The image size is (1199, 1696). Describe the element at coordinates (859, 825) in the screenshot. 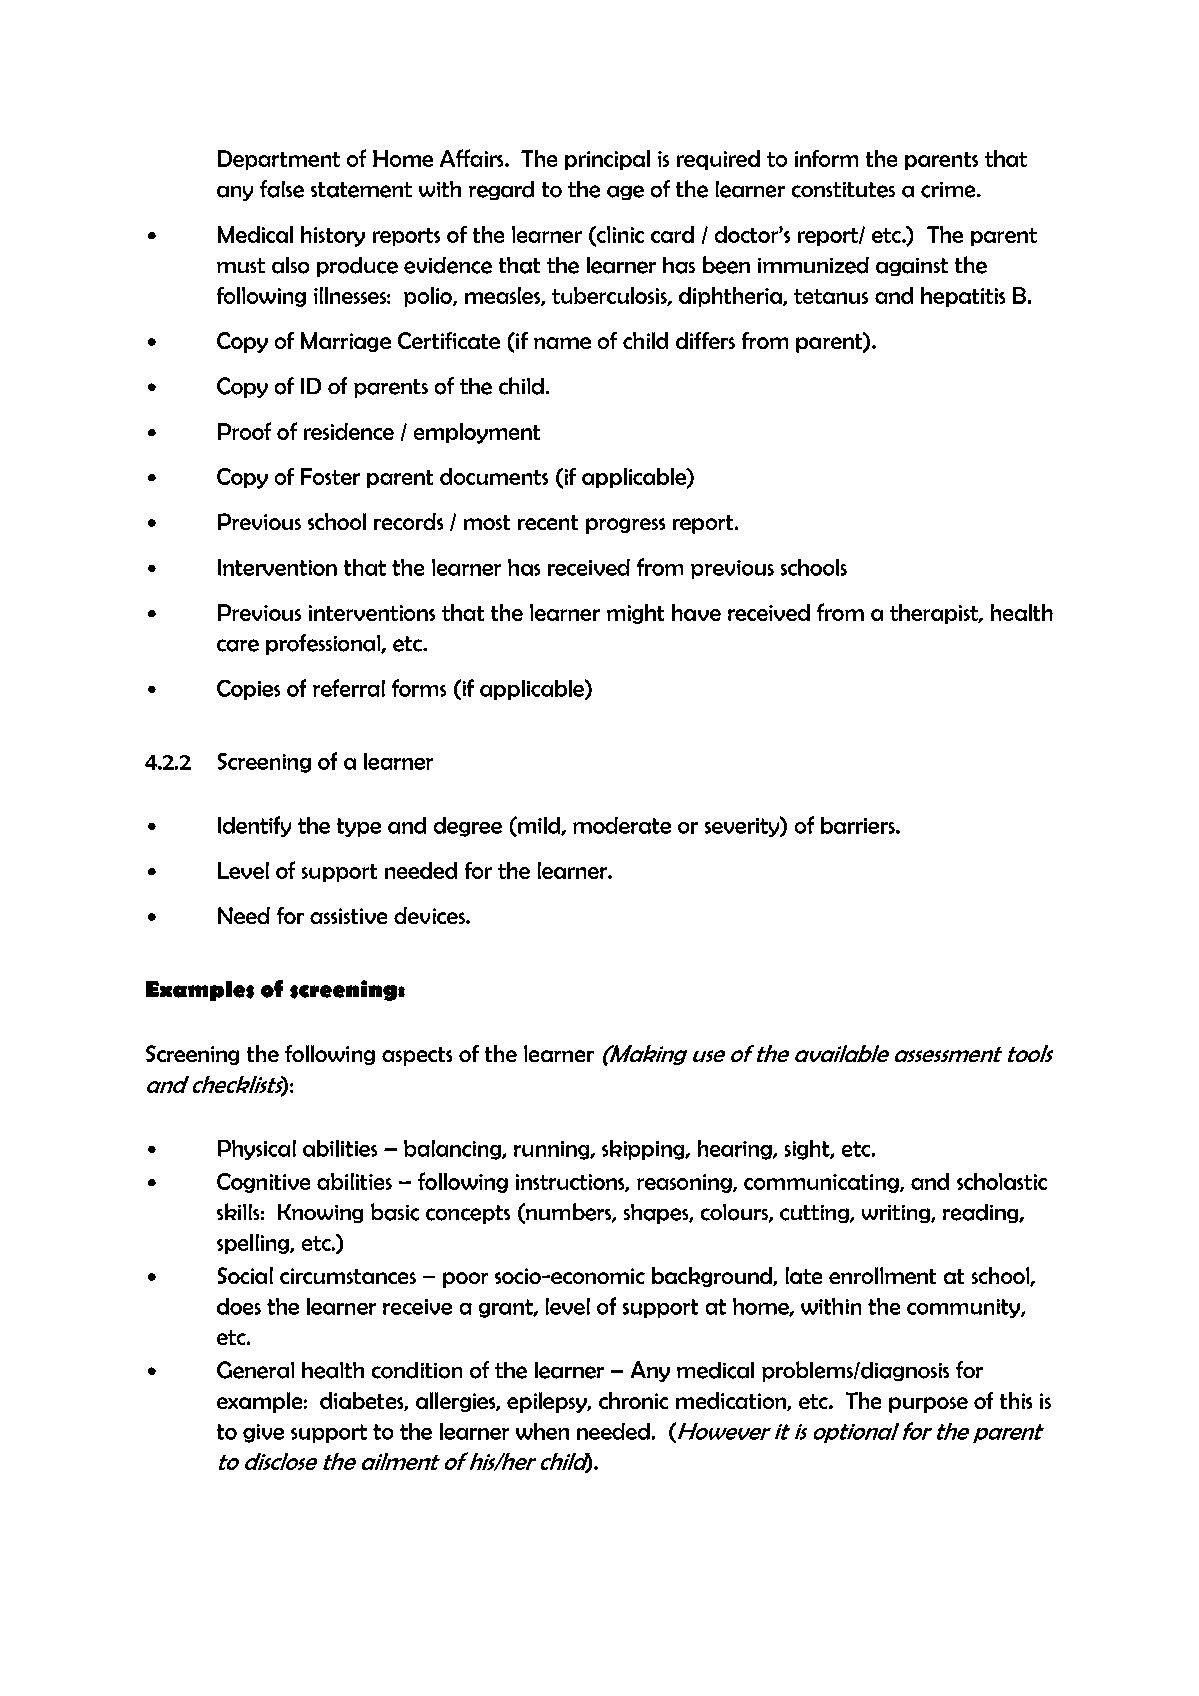

I see `barriers` at that location.
